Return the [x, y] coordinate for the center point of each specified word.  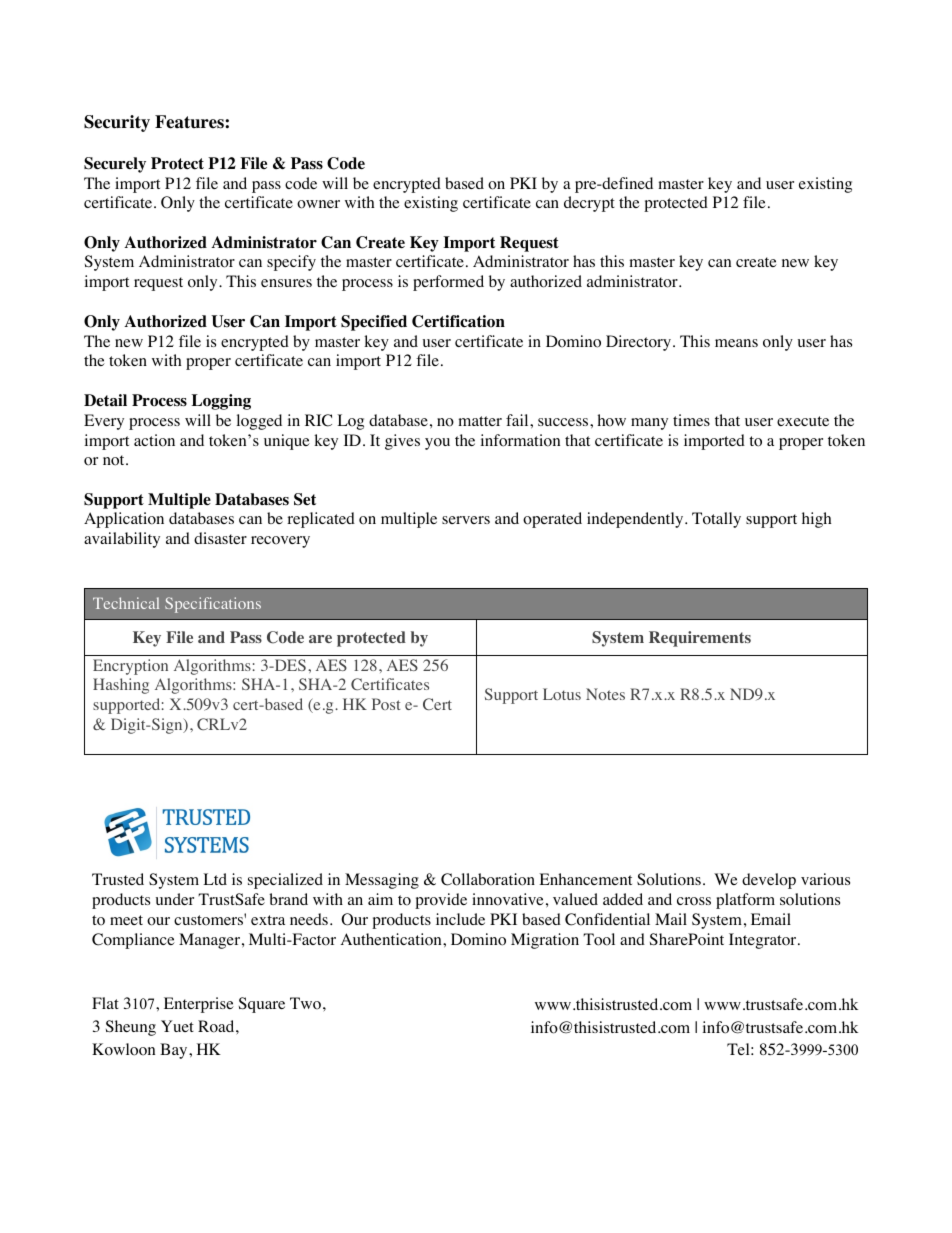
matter [480, 421]
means [736, 343]
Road [217, 1026]
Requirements [700, 639]
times [691, 420]
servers [466, 520]
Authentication [392, 939]
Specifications [213, 605]
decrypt [589, 204]
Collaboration [488, 879]
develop [769, 881]
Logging [221, 402]
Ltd [215, 879]
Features [190, 122]
